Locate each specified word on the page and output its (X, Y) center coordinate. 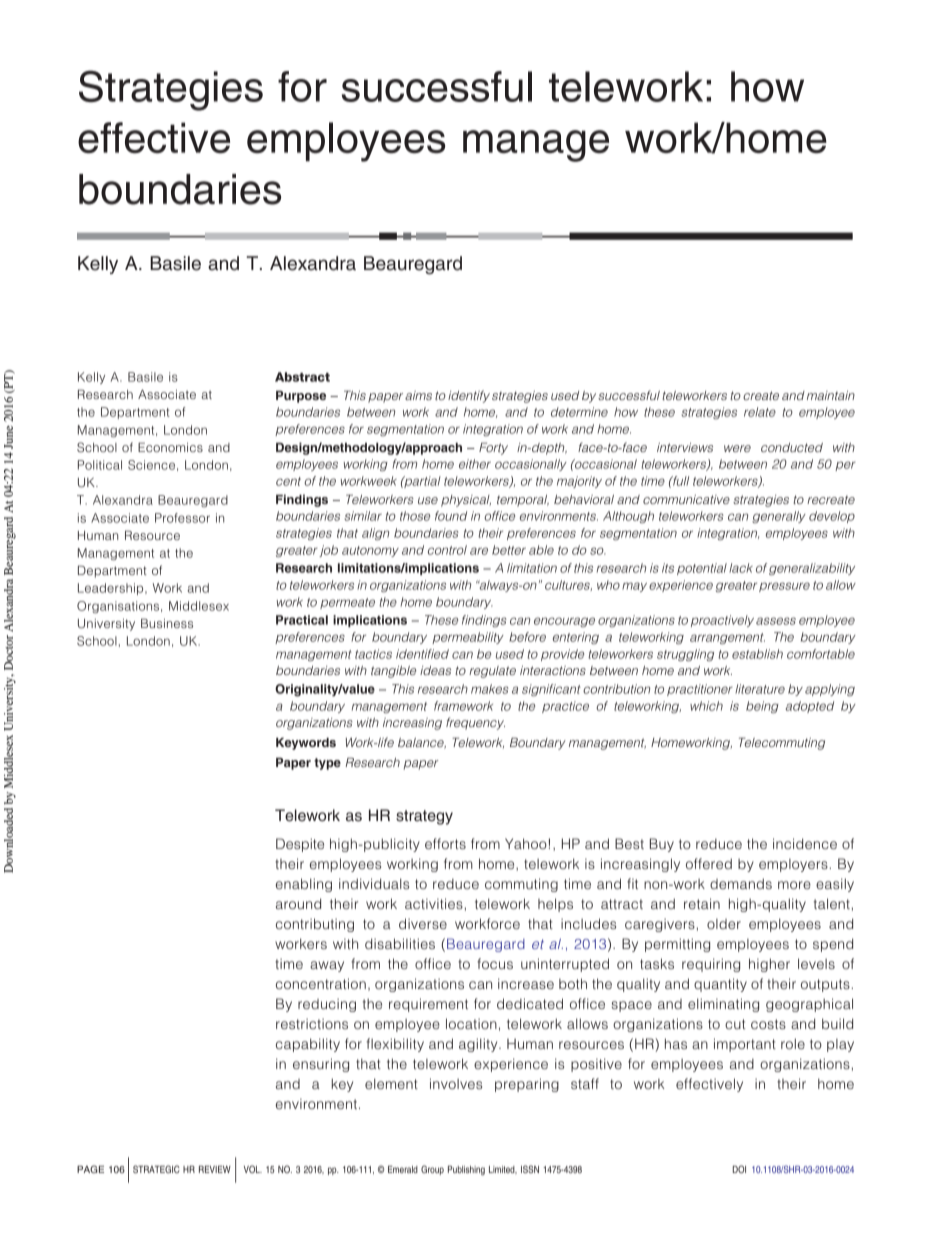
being (762, 707)
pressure (784, 587)
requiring (711, 965)
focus (495, 963)
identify (469, 396)
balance (422, 743)
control (447, 550)
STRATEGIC (156, 1169)
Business (167, 623)
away (327, 966)
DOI (739, 1169)
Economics (170, 447)
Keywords (306, 744)
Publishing (466, 1170)
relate (760, 412)
